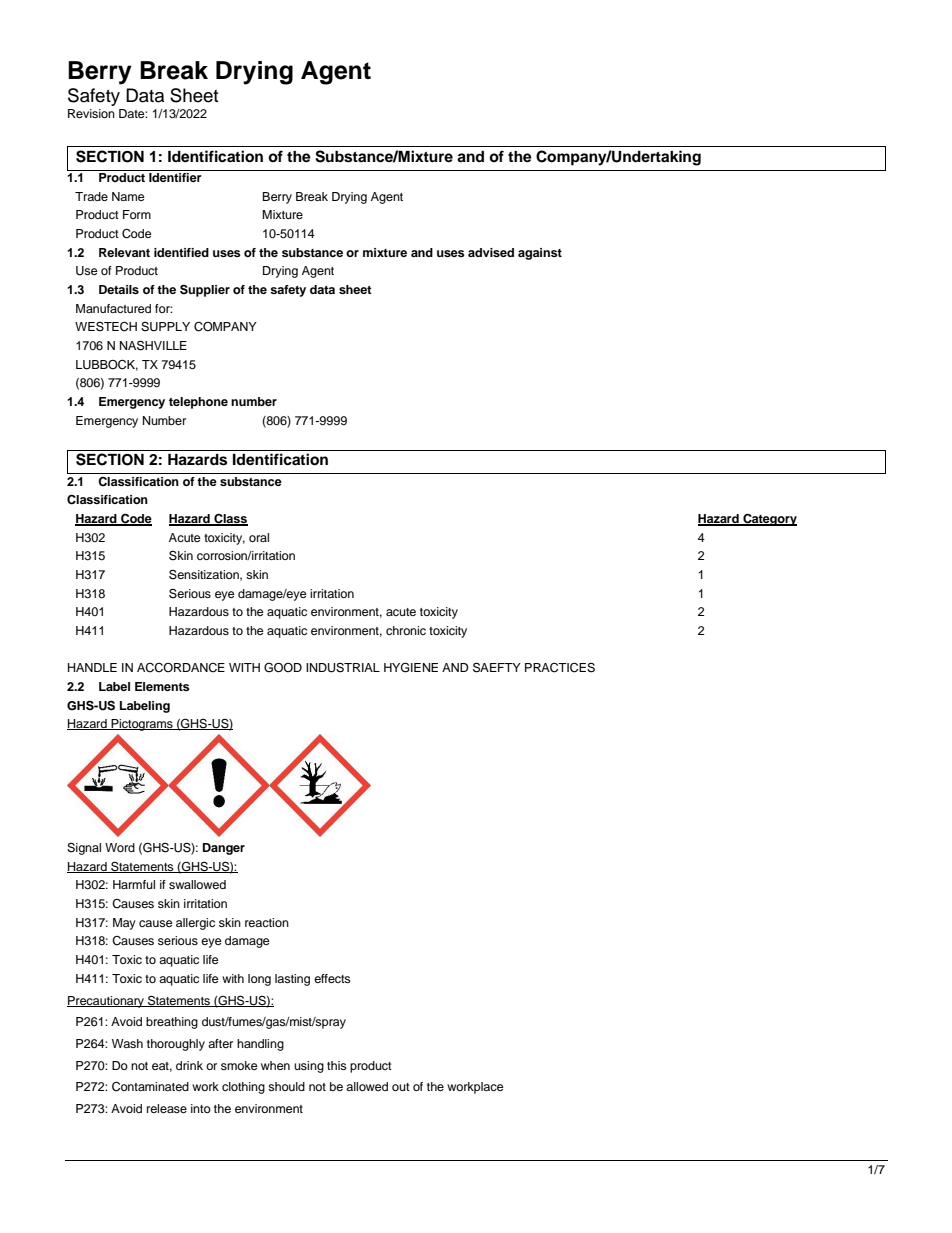 The image size is (952, 1233). What do you see at coordinates (560, 668) in the screenshot?
I see `PRACTICES` at bounding box center [560, 668].
